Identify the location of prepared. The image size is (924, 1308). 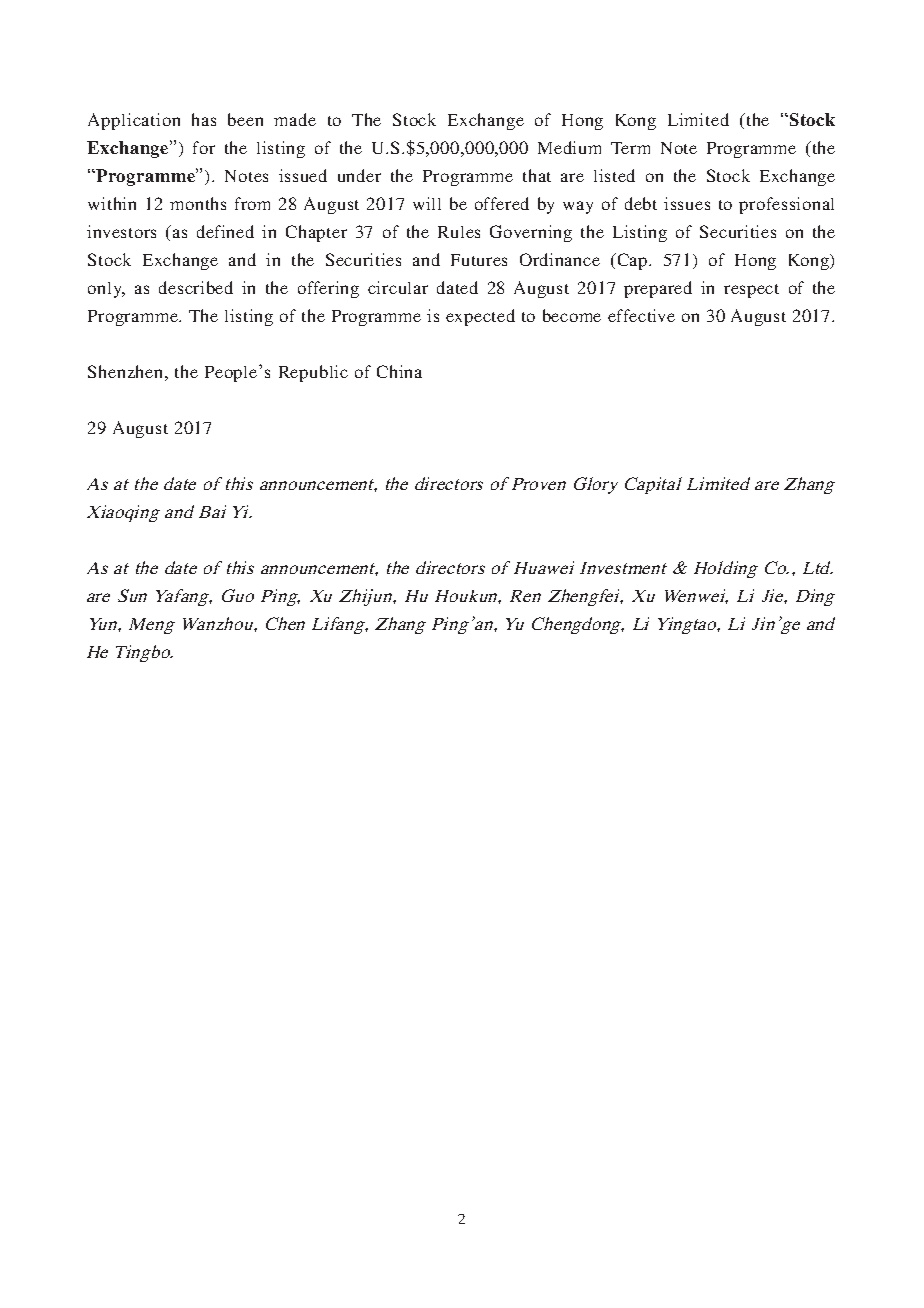
(658, 289).
